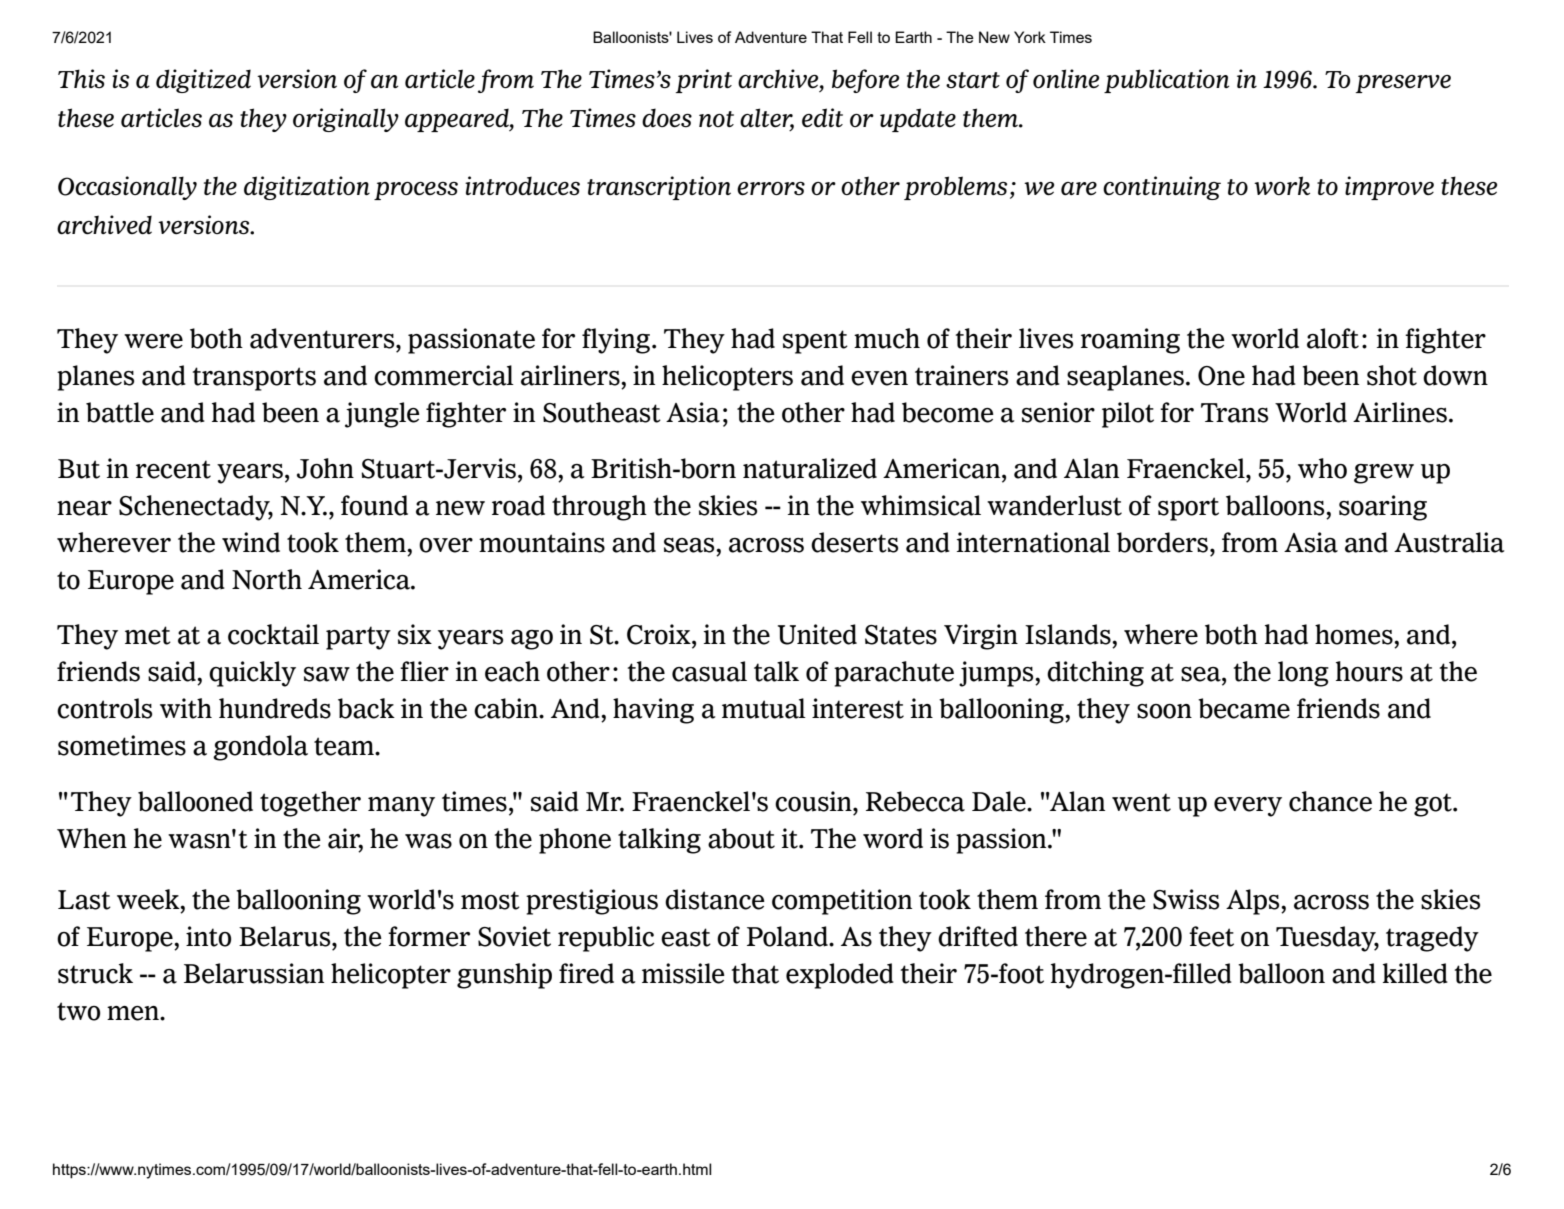  Describe the element at coordinates (690, 545) in the image. I see `seas` at that location.
